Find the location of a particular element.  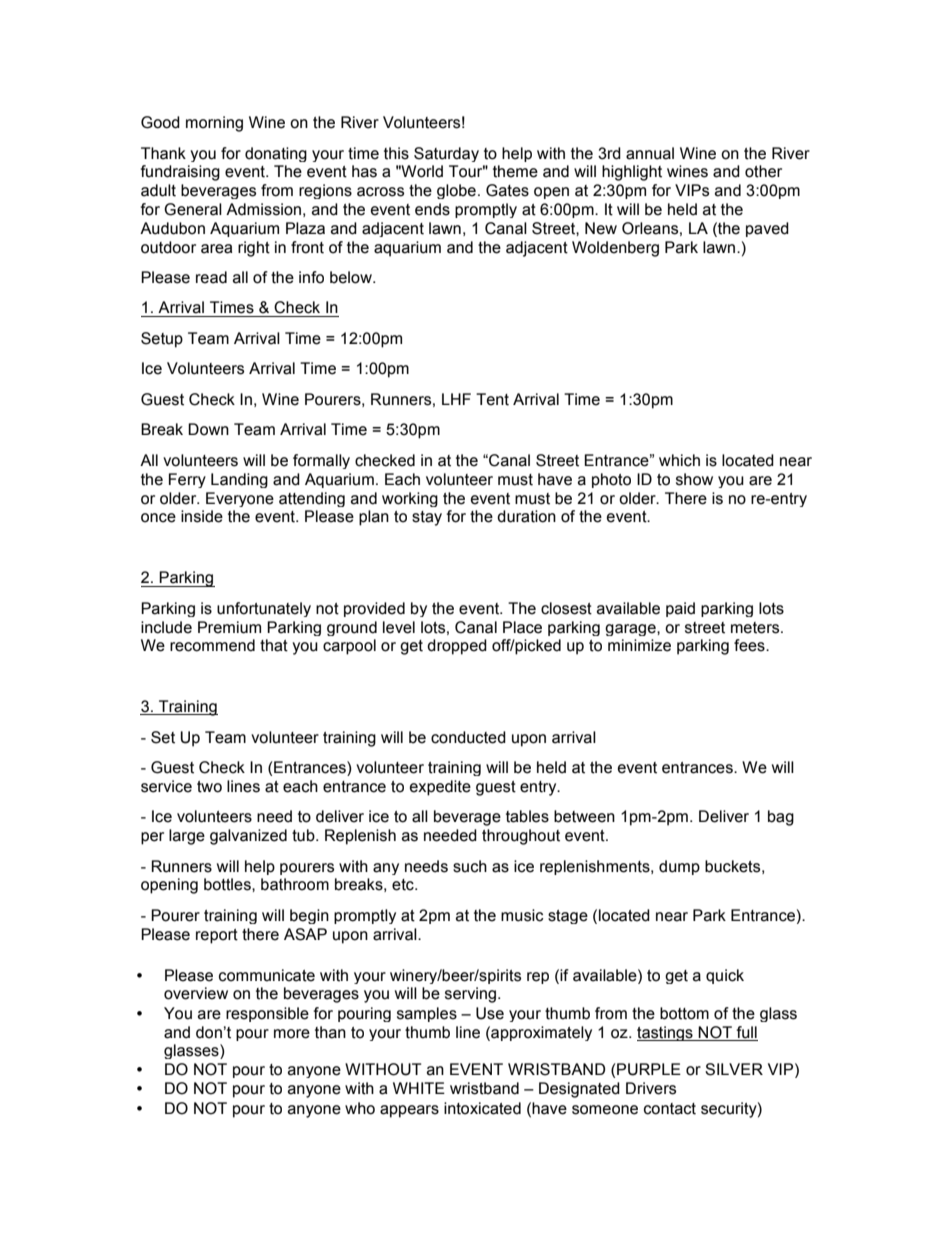

Setup is located at coordinates (162, 340).
